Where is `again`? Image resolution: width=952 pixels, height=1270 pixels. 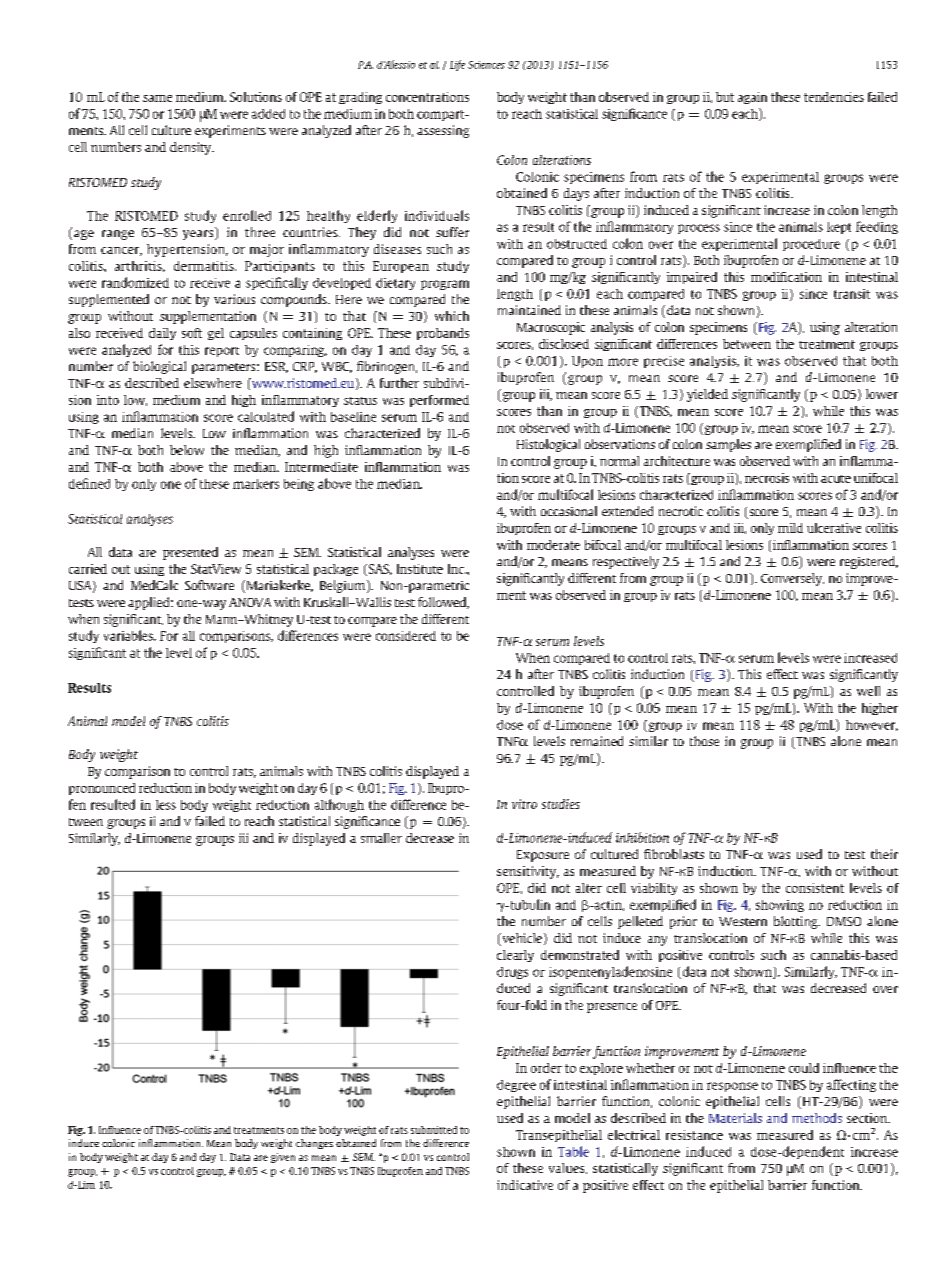 again is located at coordinates (752, 98).
